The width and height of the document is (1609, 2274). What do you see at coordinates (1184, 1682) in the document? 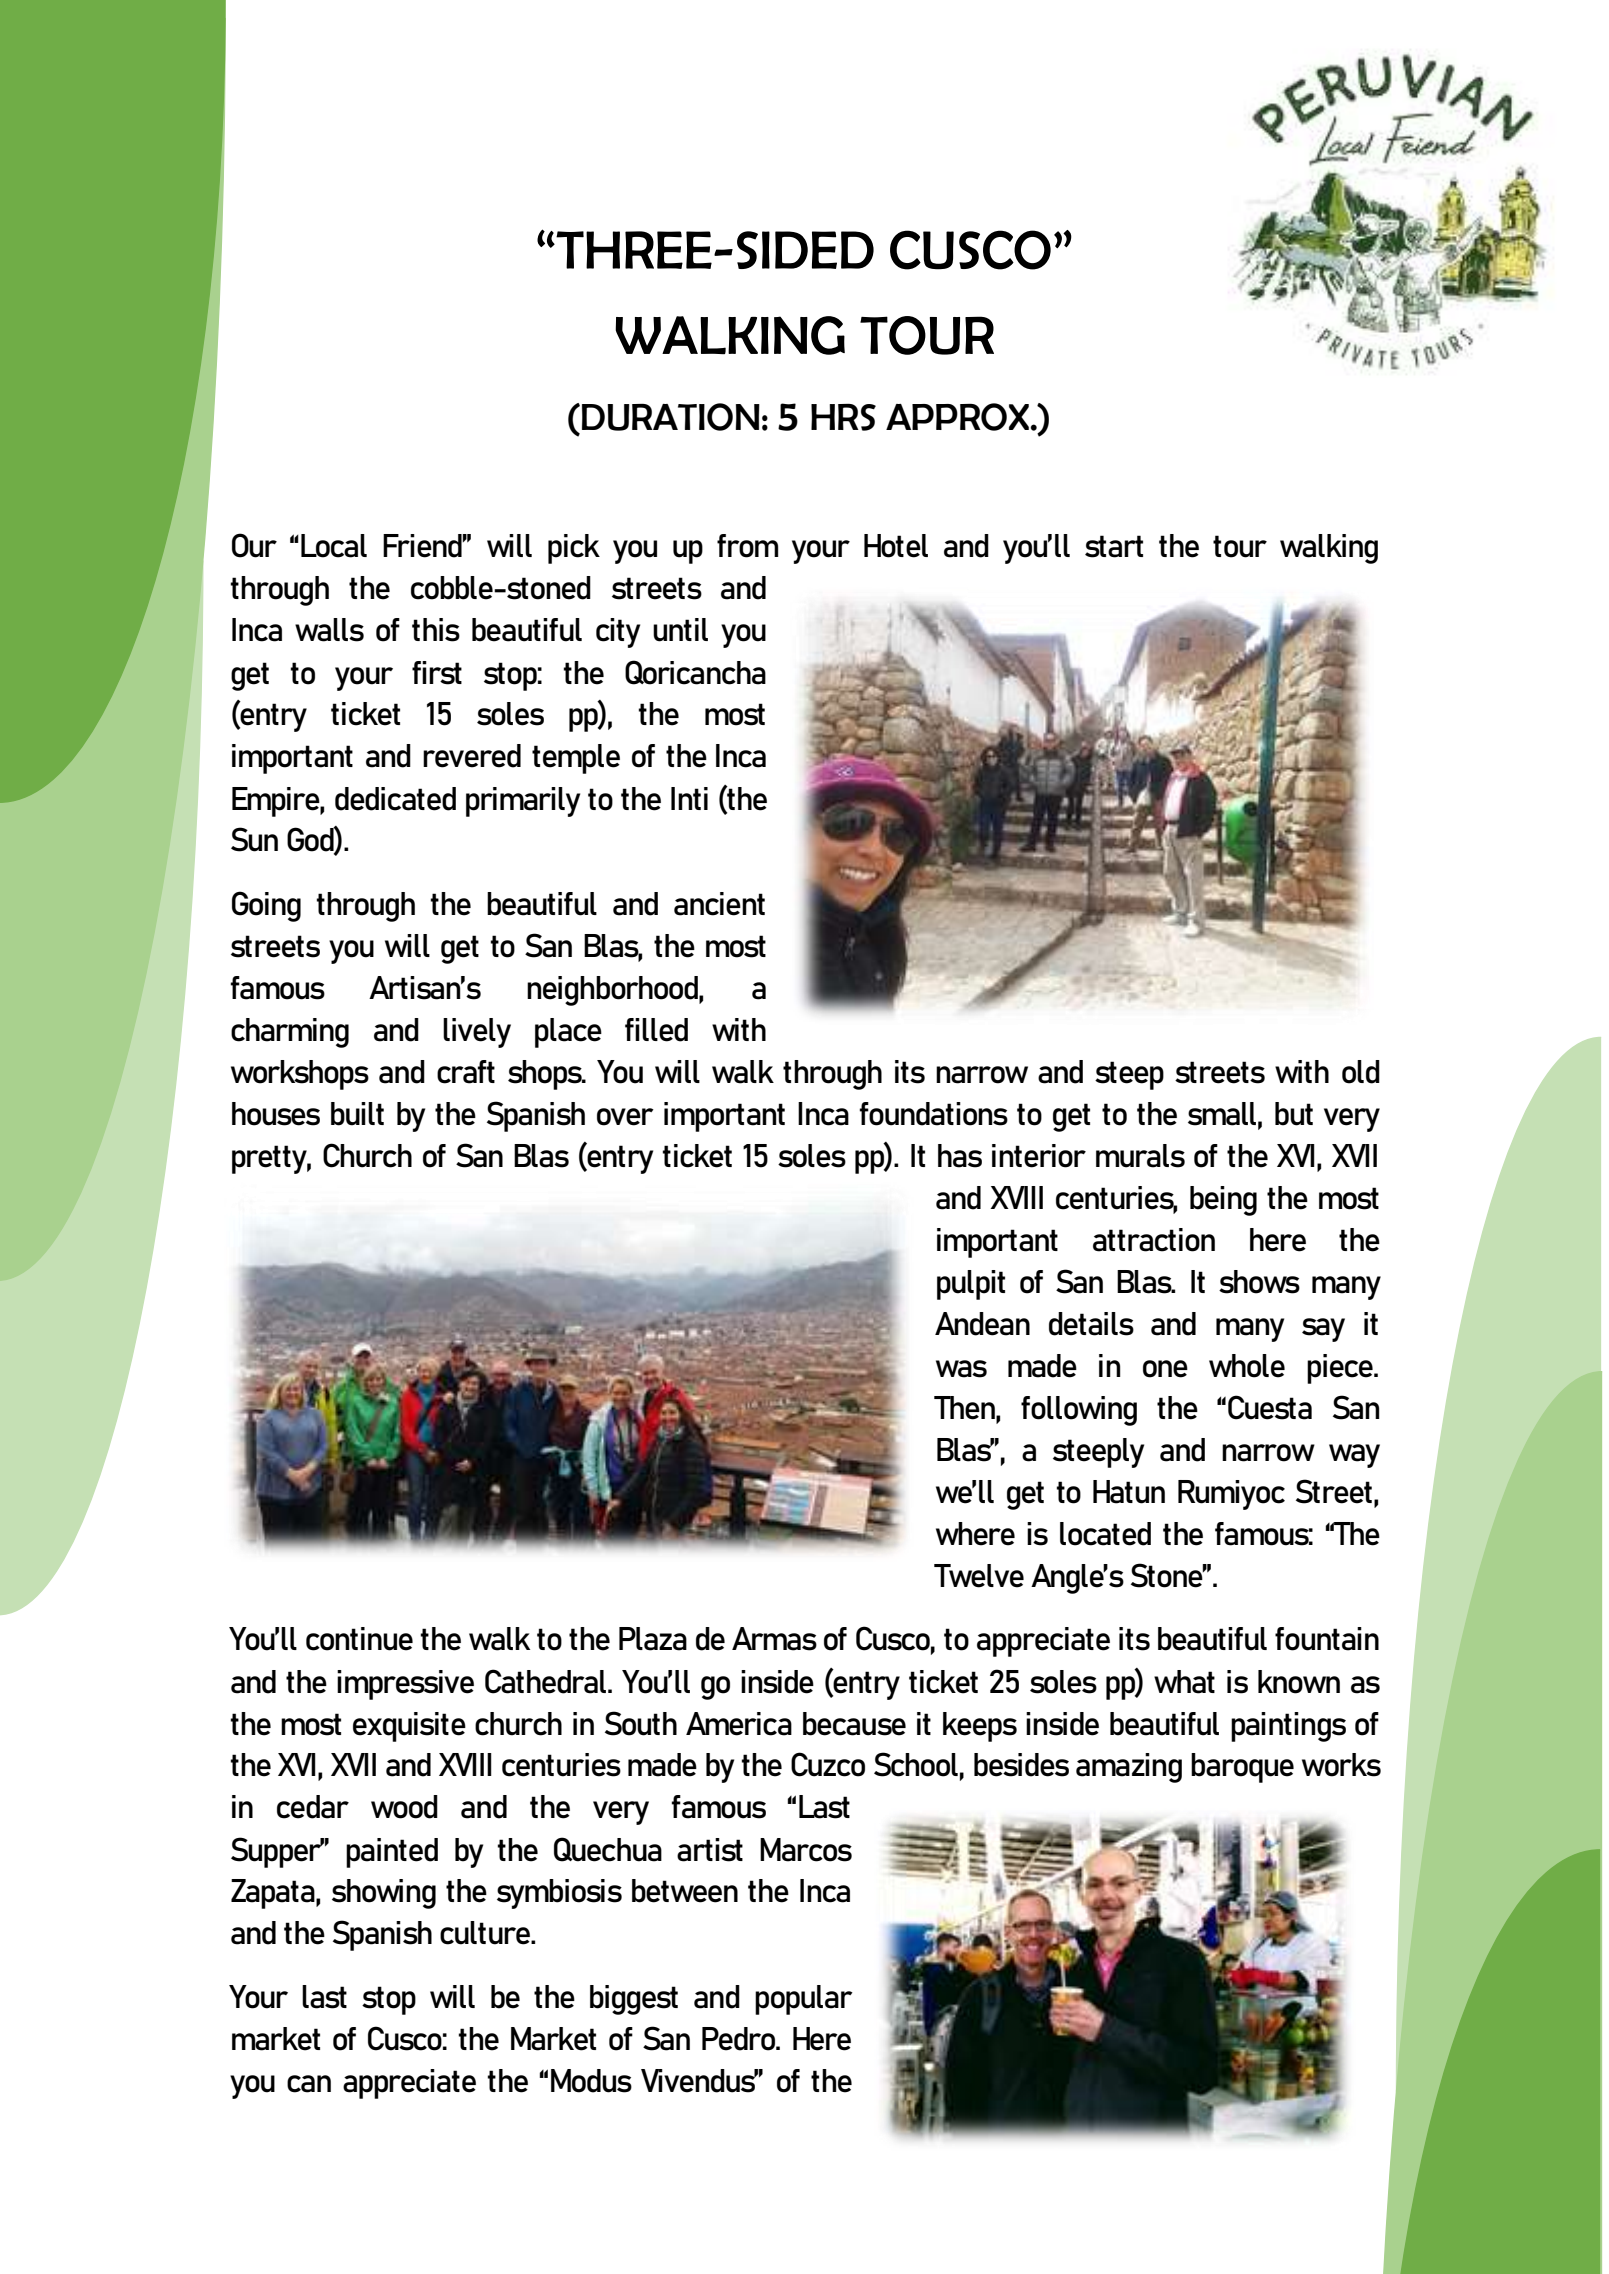
I see `what` at bounding box center [1184, 1682].
